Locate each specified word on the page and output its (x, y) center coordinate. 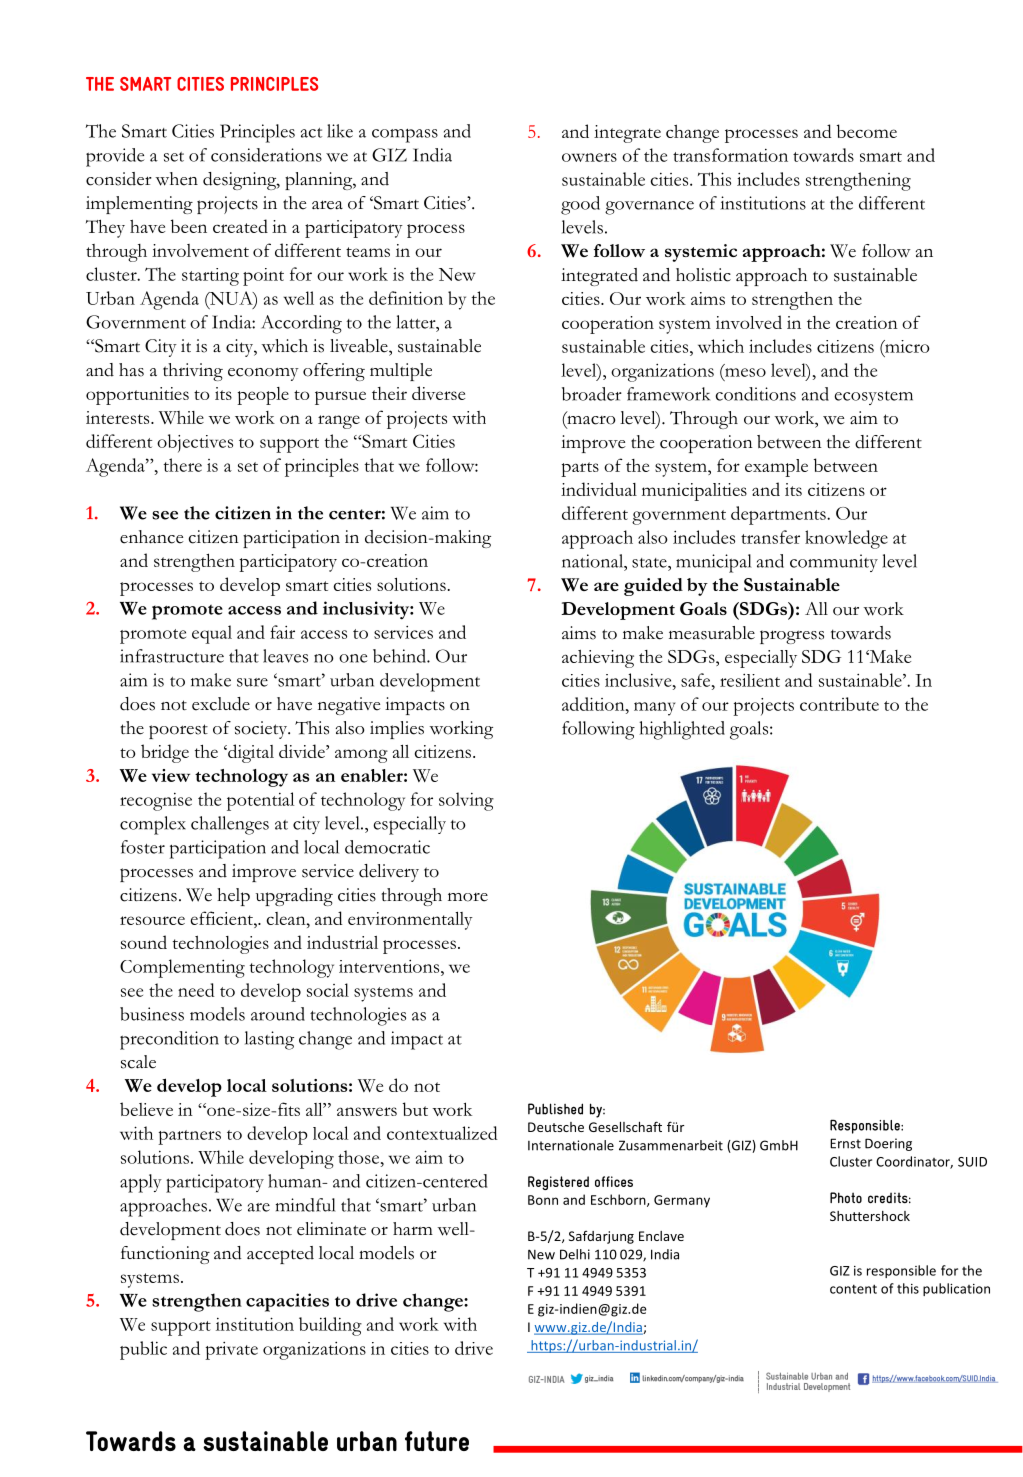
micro (906, 346)
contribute (839, 704)
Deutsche (556, 1127)
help (233, 897)
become (867, 131)
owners (589, 157)
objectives (195, 443)
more (468, 897)
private (231, 1351)
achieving (598, 659)
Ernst (845, 1143)
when (177, 179)
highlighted (682, 730)
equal (212, 634)
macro (590, 420)
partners (189, 1137)
